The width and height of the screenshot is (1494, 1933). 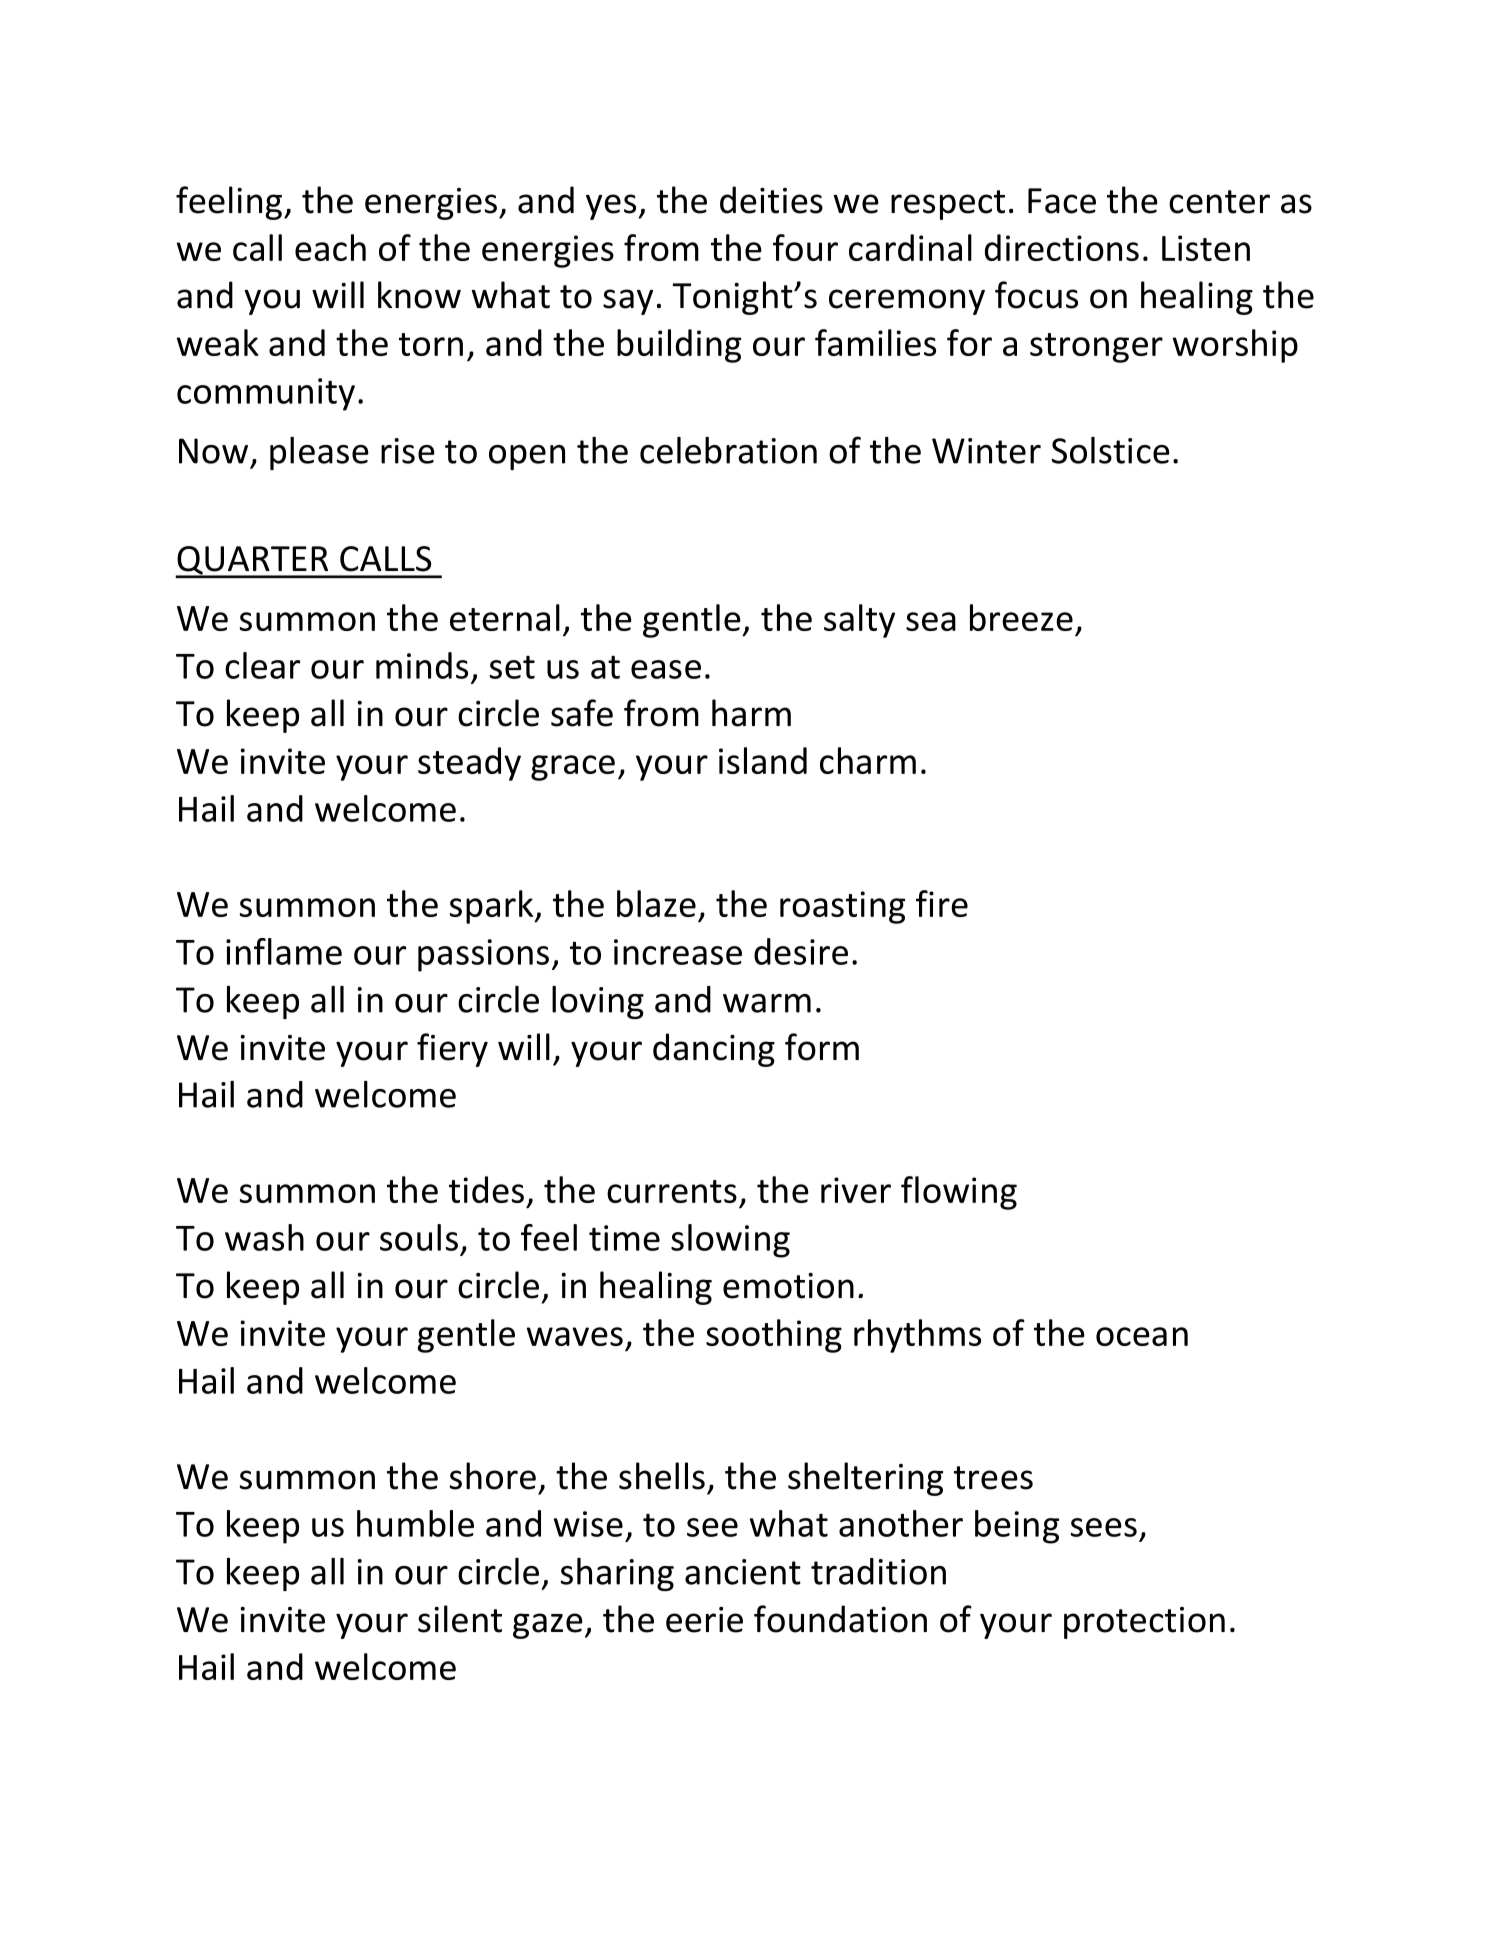 What do you see at coordinates (284, 951) in the screenshot?
I see `inflame` at bounding box center [284, 951].
